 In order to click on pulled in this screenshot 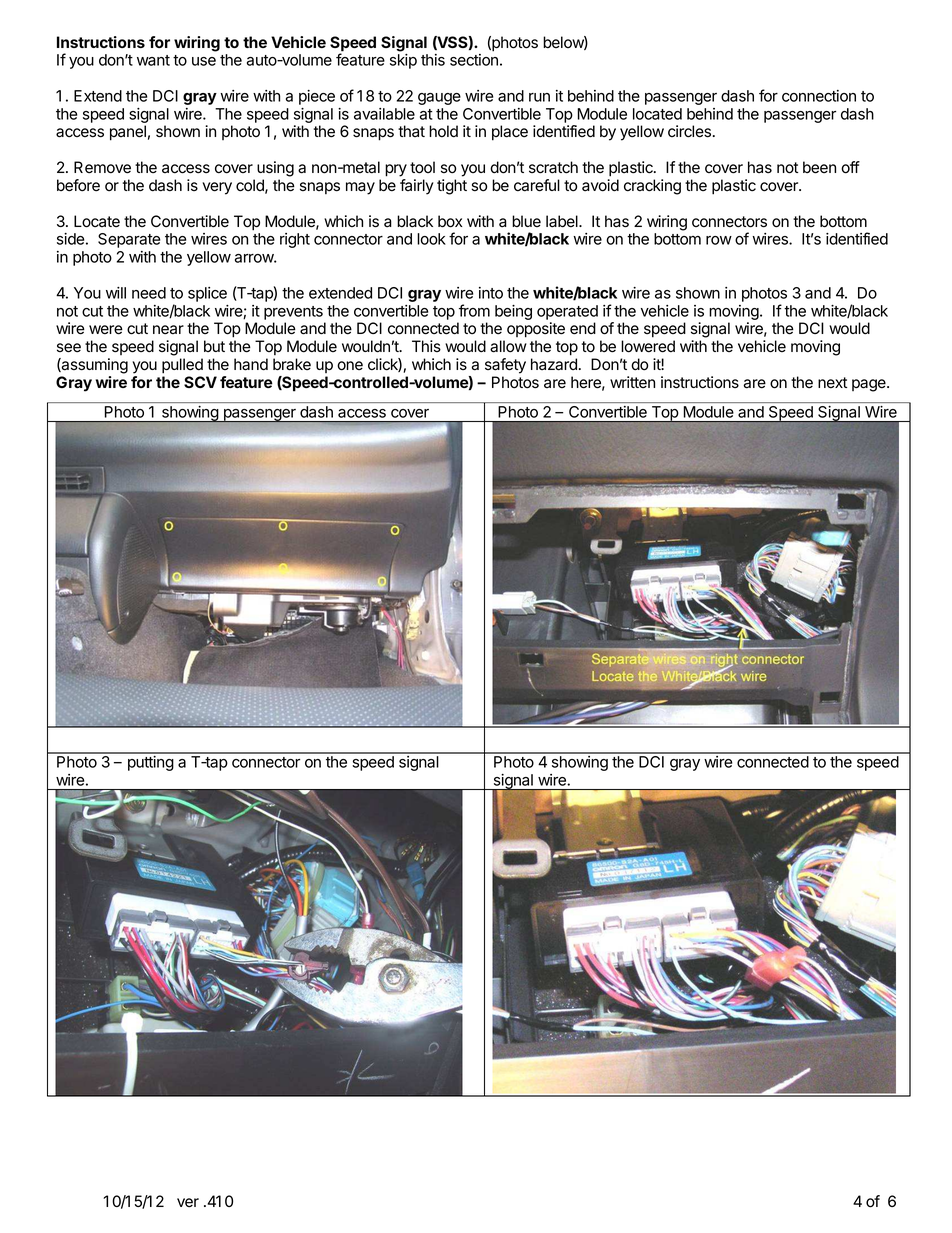, I will do `click(182, 366)`.
